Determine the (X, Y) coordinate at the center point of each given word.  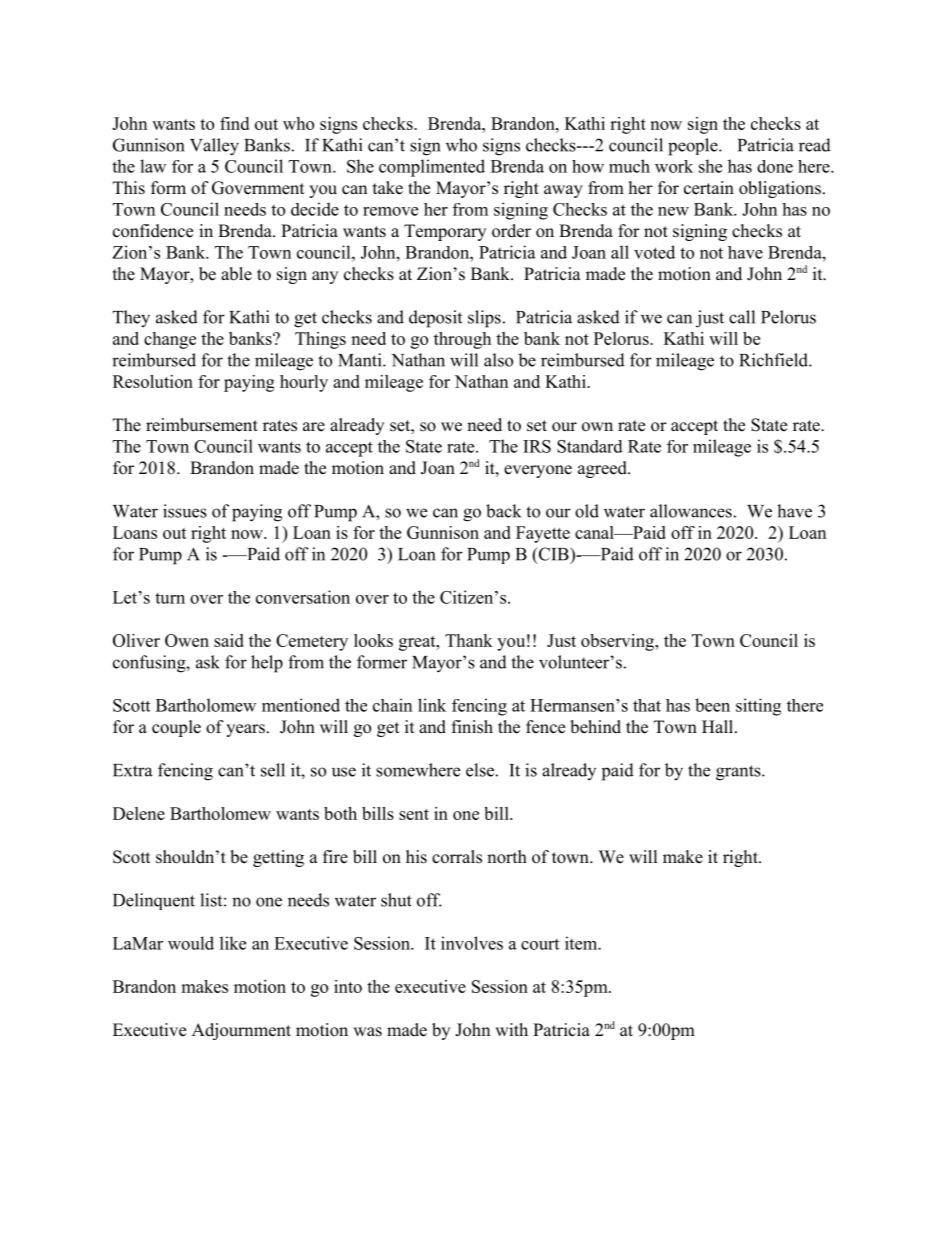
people (694, 147)
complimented (432, 168)
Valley (214, 147)
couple (176, 728)
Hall (719, 726)
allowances (691, 511)
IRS (537, 446)
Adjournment (241, 1031)
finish (472, 727)
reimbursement (202, 425)
